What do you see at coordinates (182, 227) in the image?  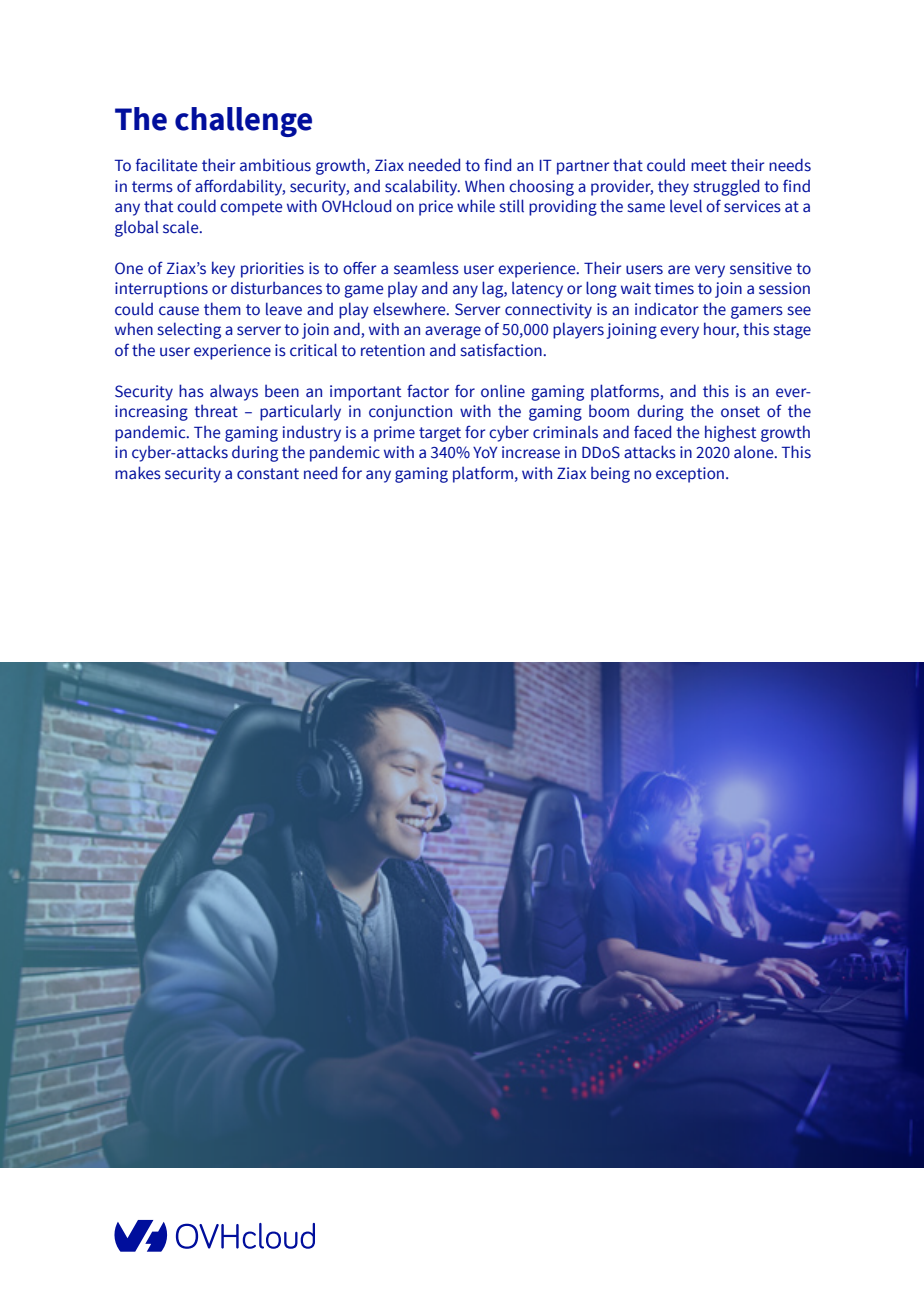 I see `scale` at bounding box center [182, 227].
